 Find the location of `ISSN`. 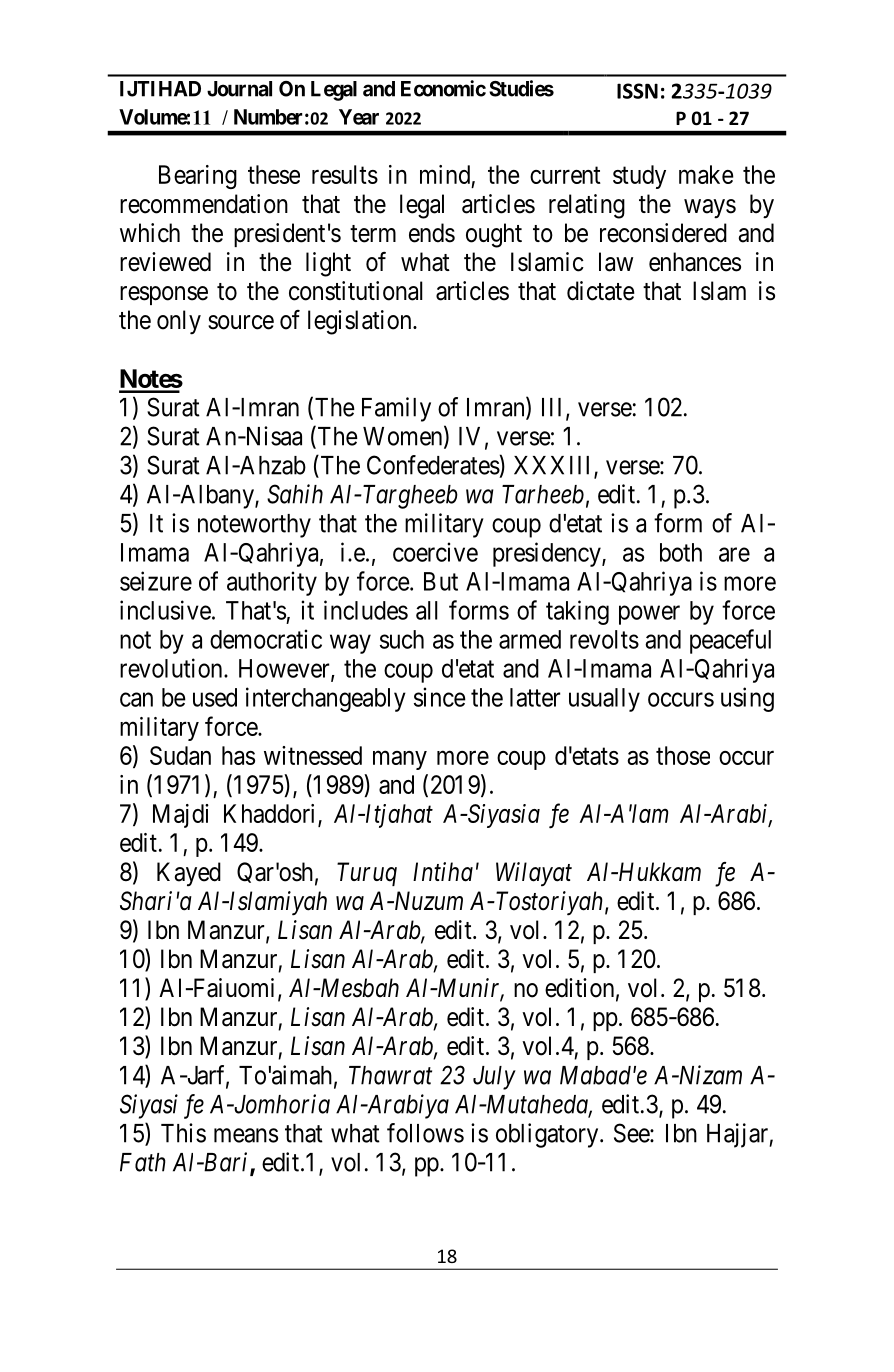

ISSN is located at coordinates (637, 91).
